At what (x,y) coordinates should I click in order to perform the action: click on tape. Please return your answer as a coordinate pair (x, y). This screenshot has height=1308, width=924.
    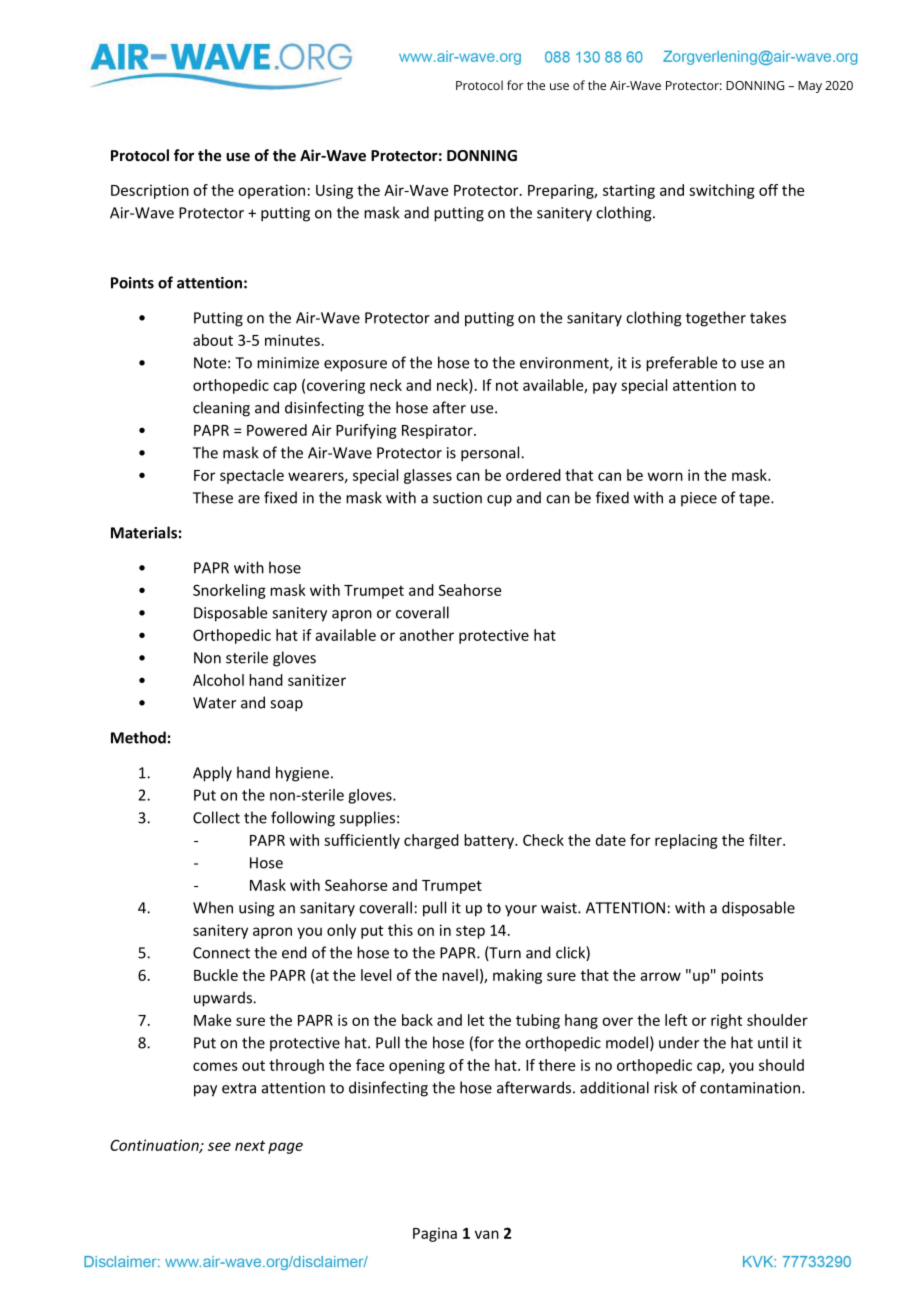
    Looking at the image, I should click on (755, 499).
